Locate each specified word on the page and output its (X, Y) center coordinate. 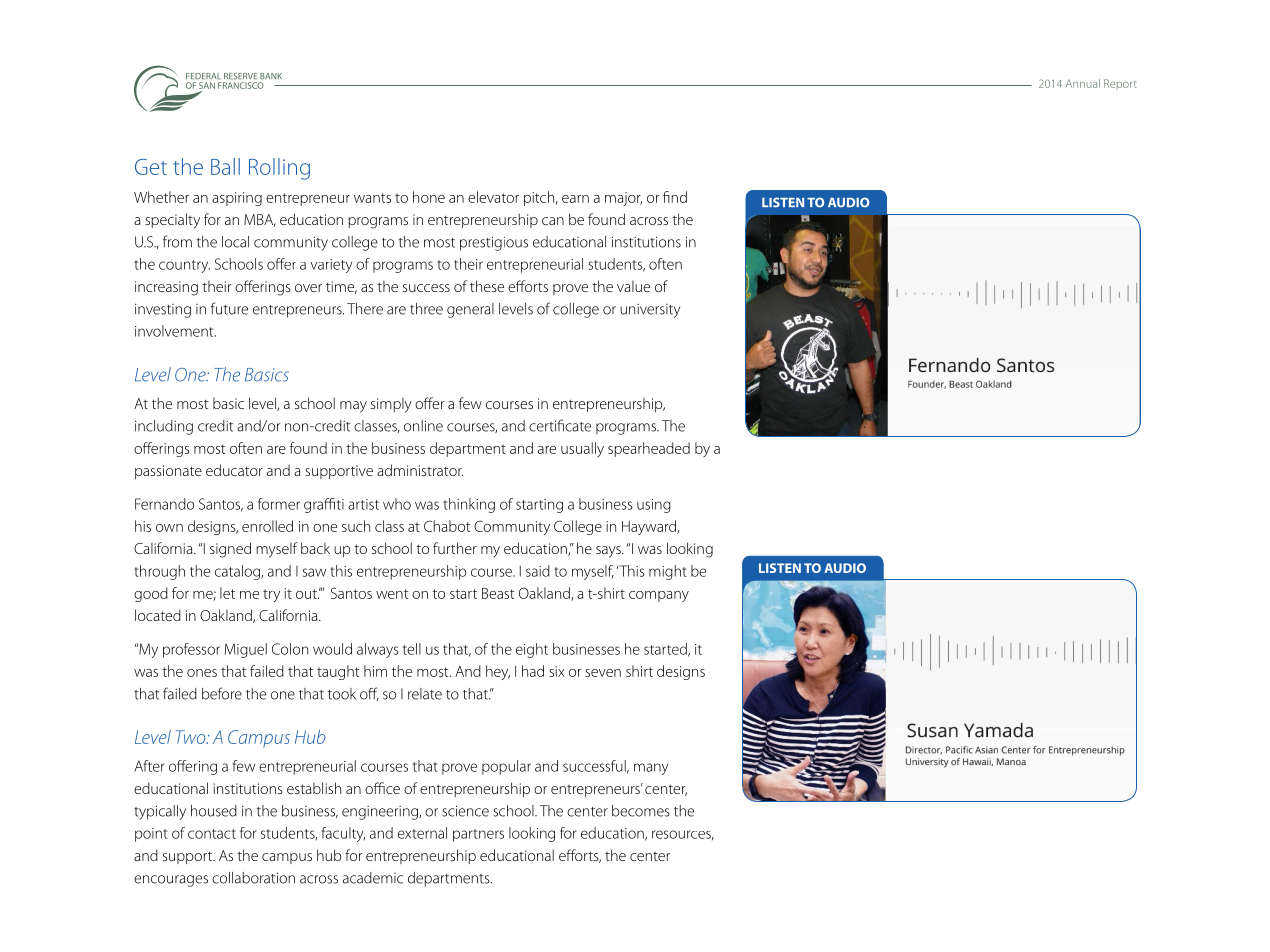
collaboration (253, 878)
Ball (225, 166)
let (227, 593)
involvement (175, 331)
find (675, 197)
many (651, 769)
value (633, 286)
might (668, 572)
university (650, 311)
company (659, 596)
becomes (641, 811)
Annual (1083, 83)
